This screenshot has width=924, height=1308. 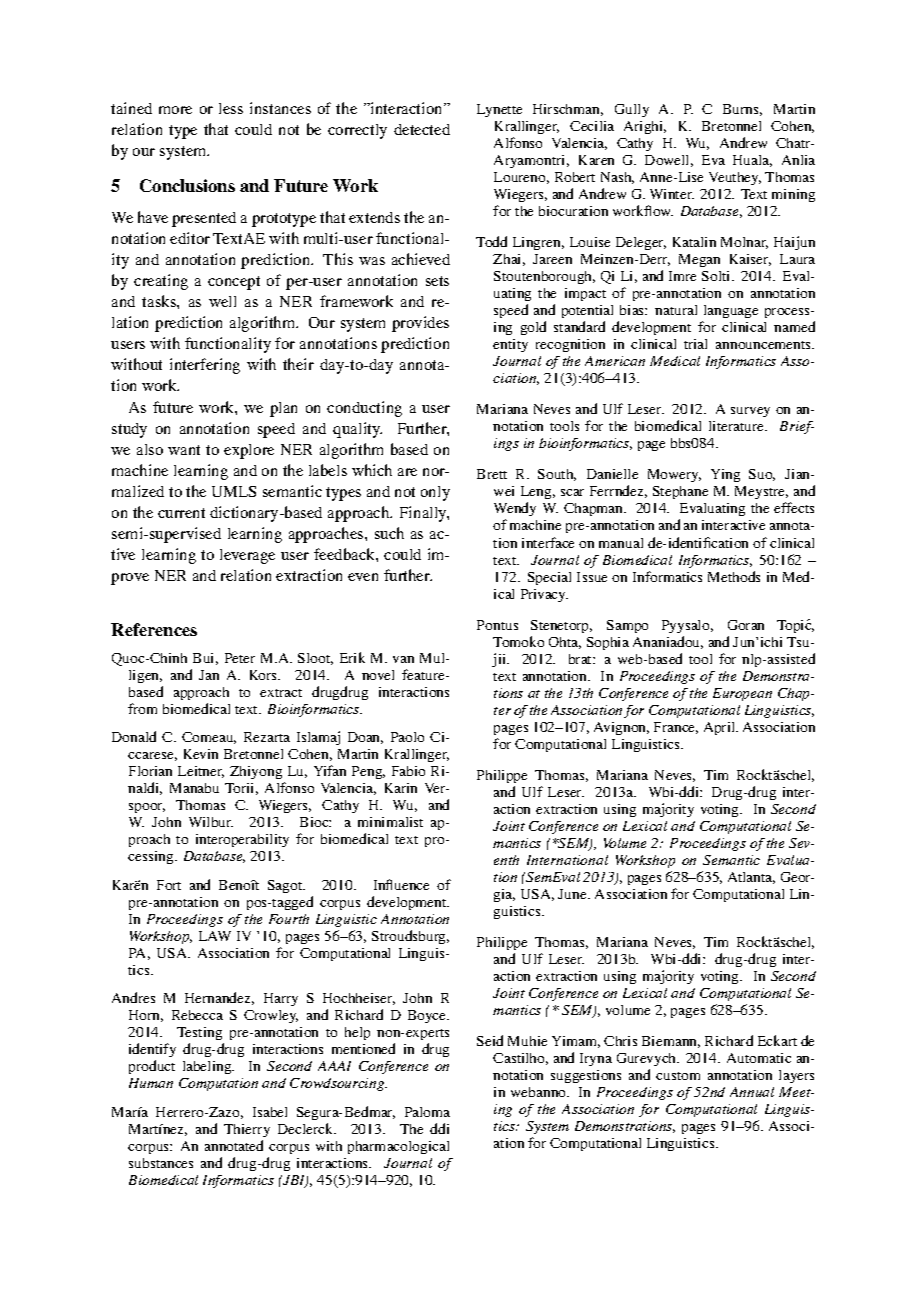 I want to click on Goran, so click(x=746, y=625).
